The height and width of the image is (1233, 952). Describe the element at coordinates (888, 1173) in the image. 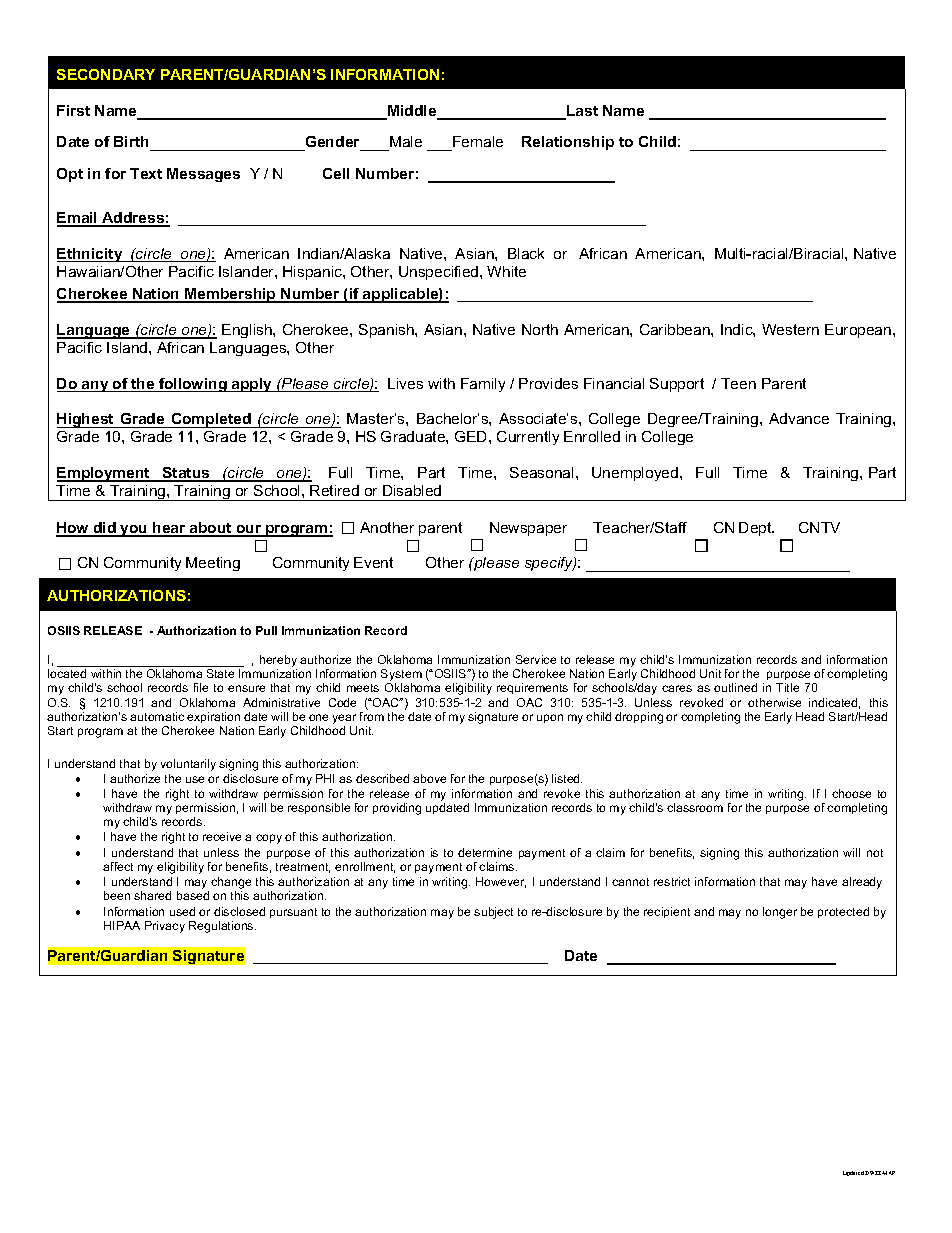

I see `MAP` at that location.
